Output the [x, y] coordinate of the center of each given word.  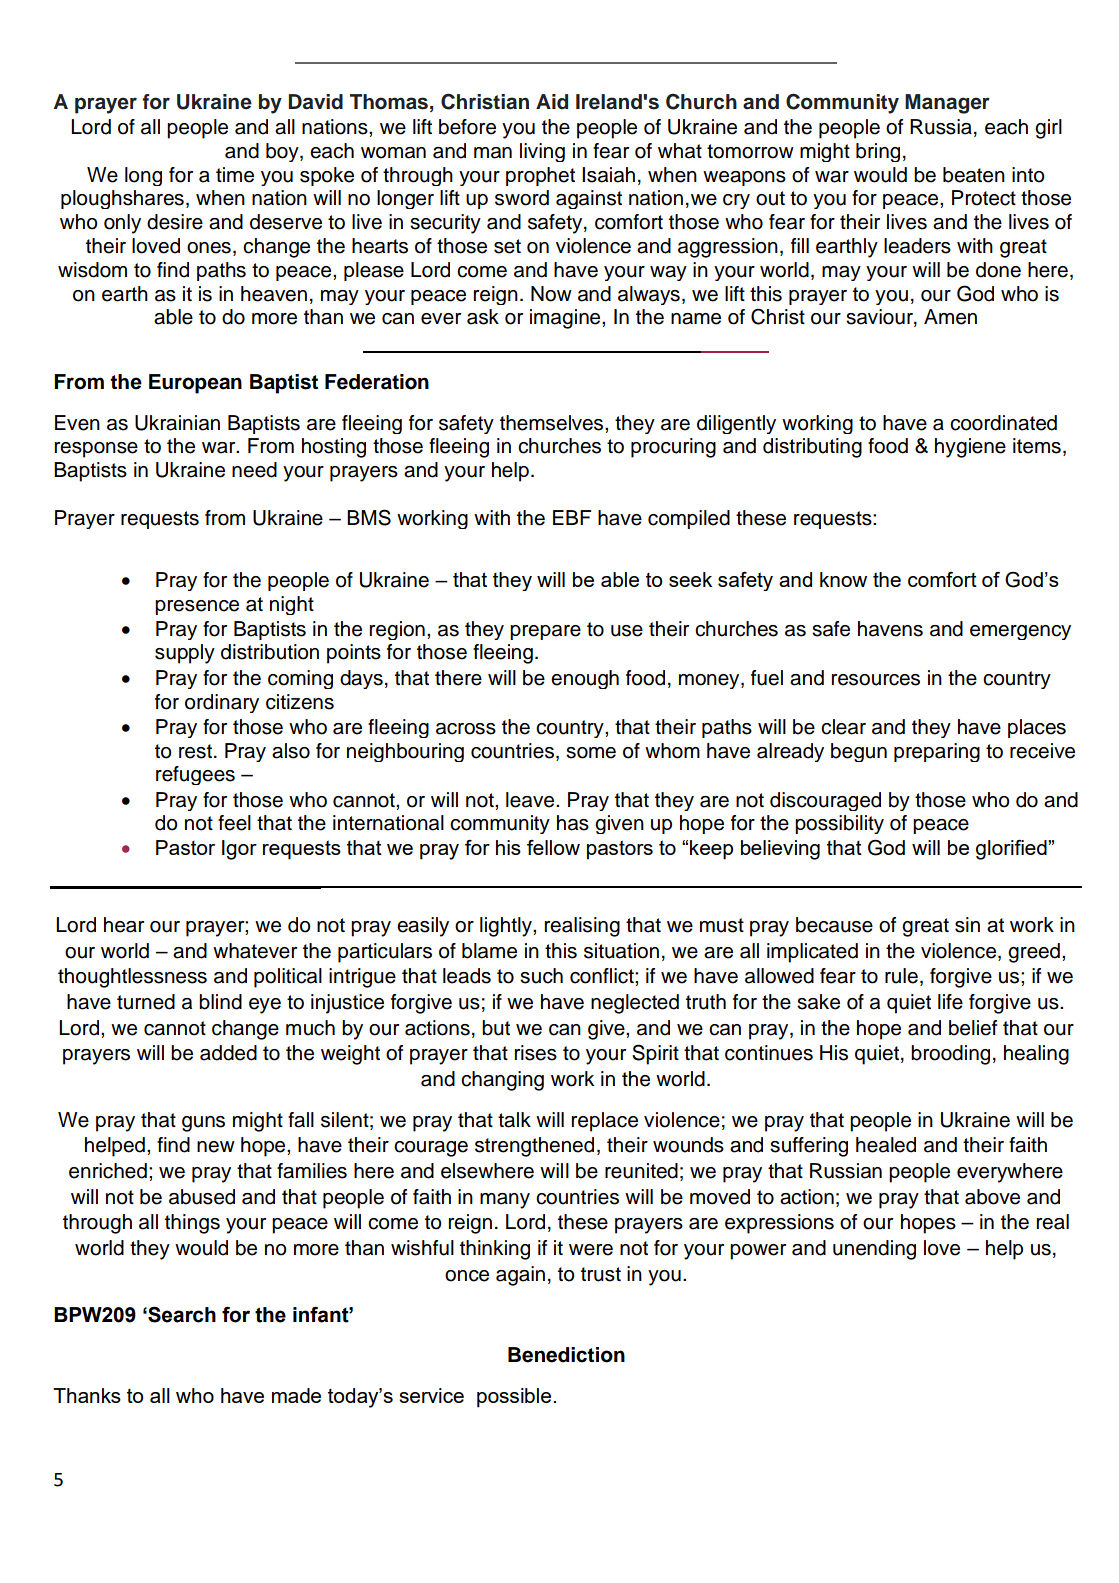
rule [901, 976]
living [542, 152]
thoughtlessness [132, 978]
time [235, 175]
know [843, 579]
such [541, 976]
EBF [572, 517]
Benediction [566, 1355]
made [296, 1395]
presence [197, 607]
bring [878, 152]
